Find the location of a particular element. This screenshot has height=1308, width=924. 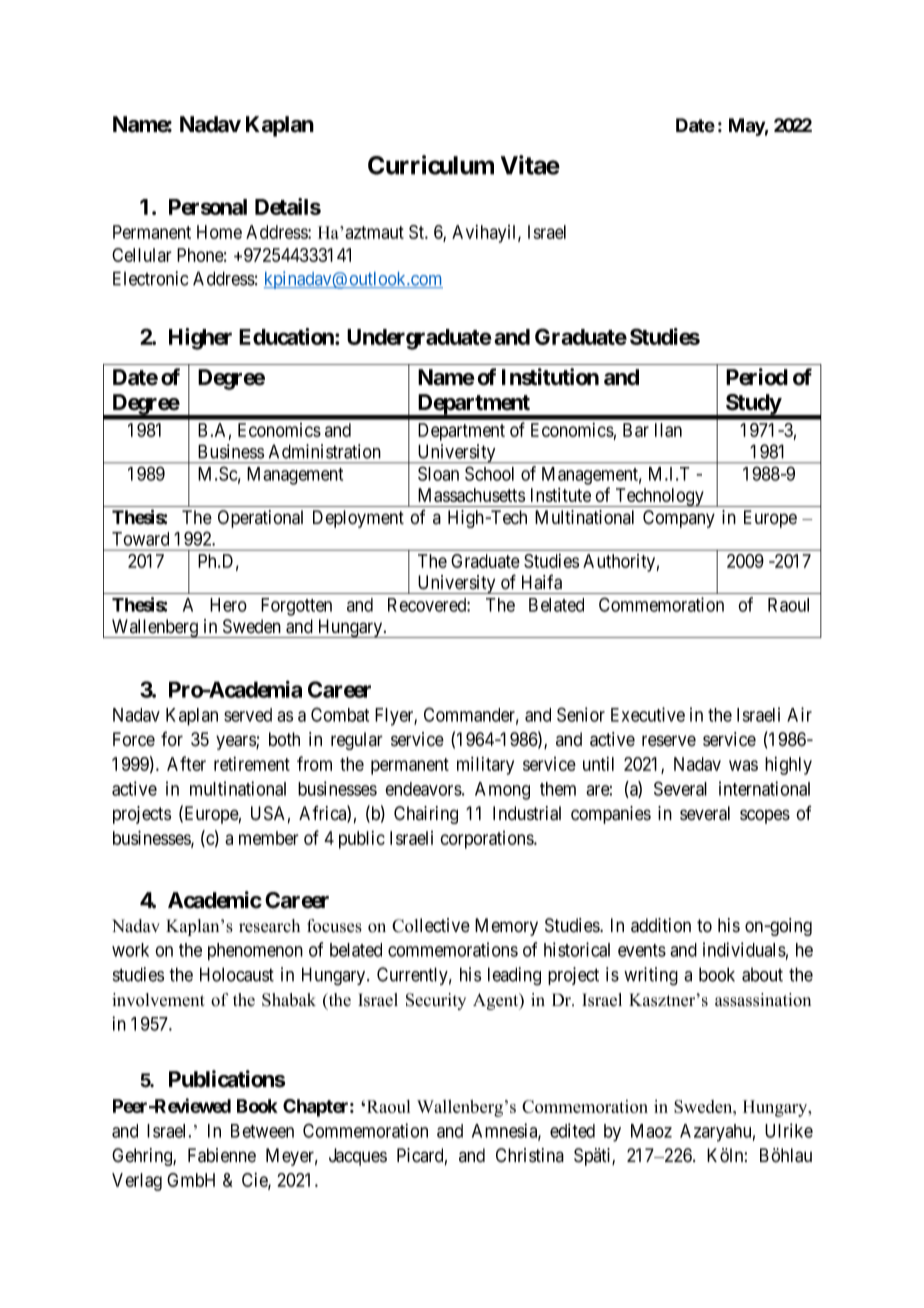

Personal is located at coordinates (208, 207).
